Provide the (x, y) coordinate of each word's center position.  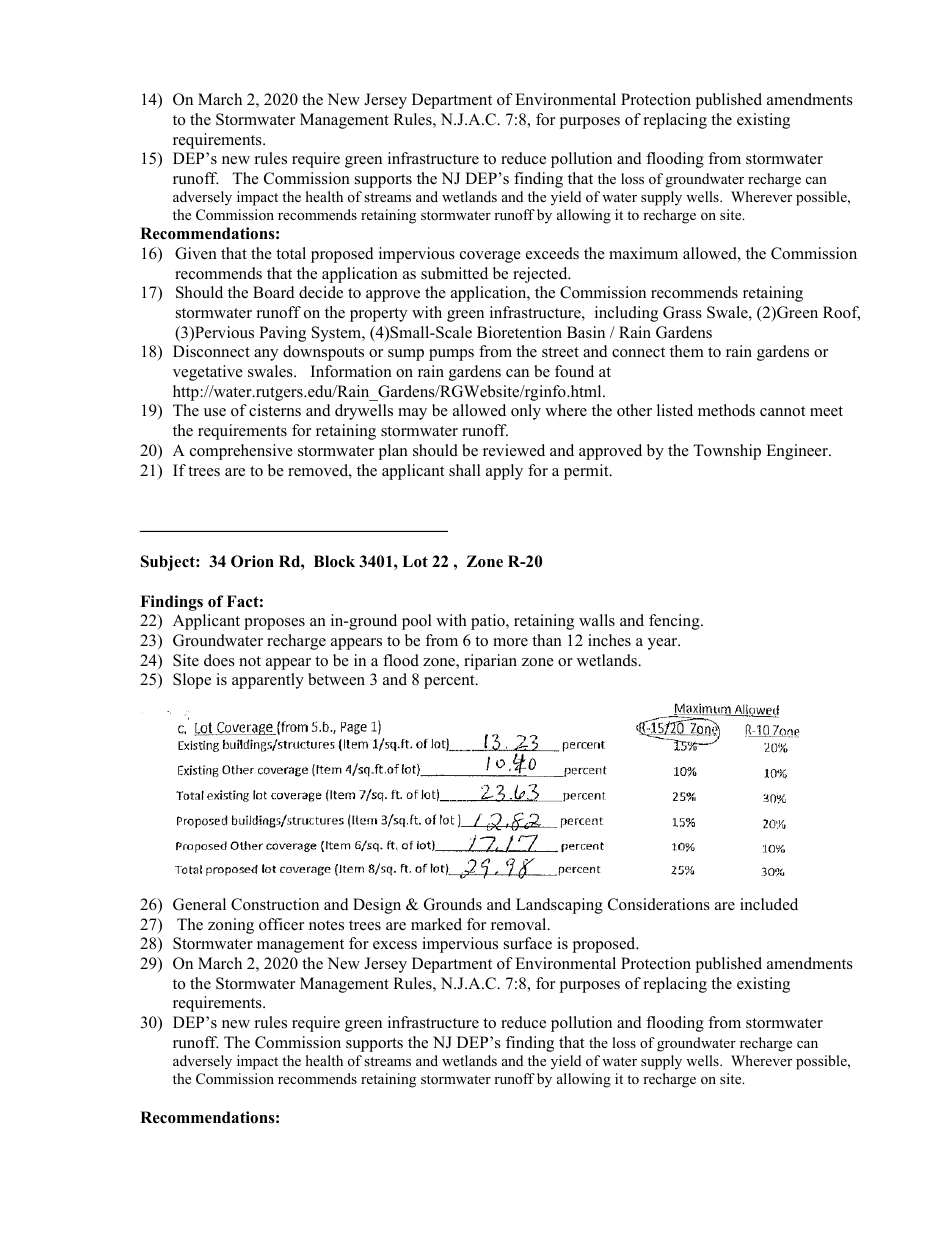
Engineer (798, 452)
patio (489, 622)
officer (281, 924)
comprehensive (241, 452)
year (664, 644)
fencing (675, 622)
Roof (841, 313)
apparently (268, 681)
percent (450, 682)
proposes (274, 624)
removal (520, 924)
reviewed (514, 450)
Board (274, 292)
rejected (541, 275)
